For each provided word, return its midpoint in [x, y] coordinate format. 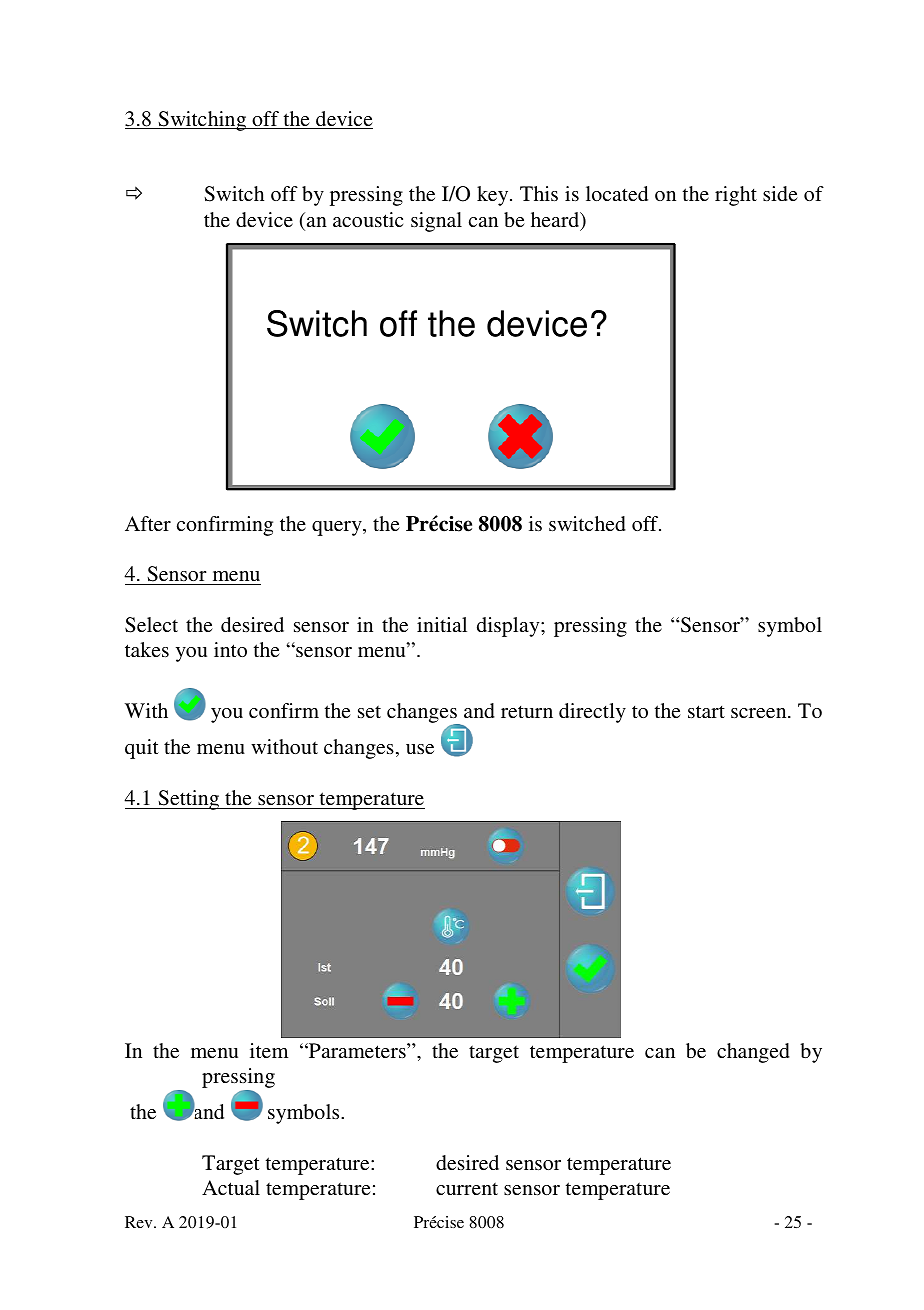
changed [753, 1053]
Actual [231, 1187]
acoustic [368, 219]
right [736, 196]
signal [436, 222]
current [467, 1188]
